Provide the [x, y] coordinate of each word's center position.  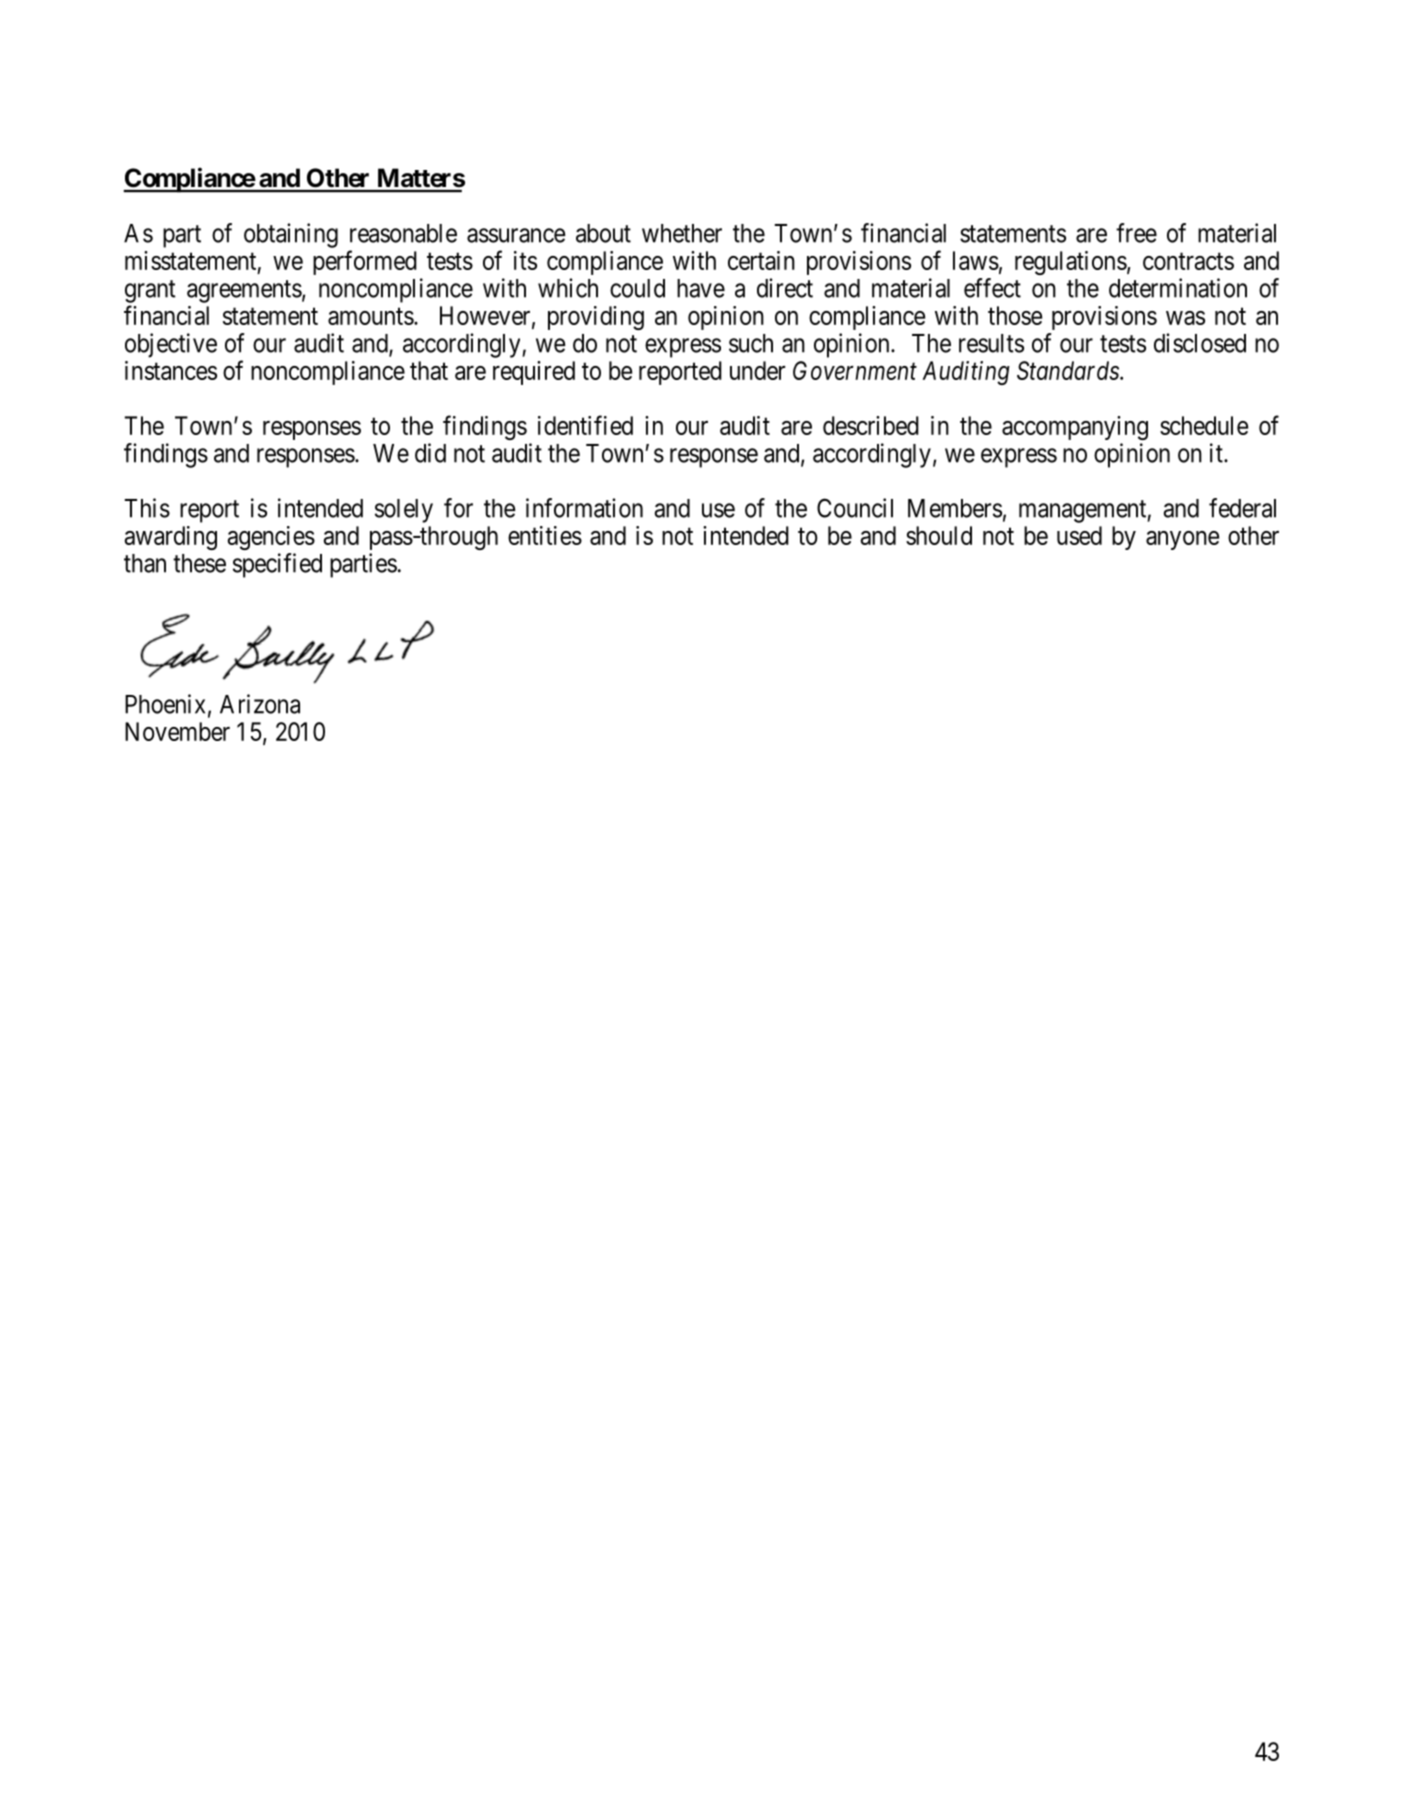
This [147, 508]
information [584, 508]
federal [1242, 508]
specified [277, 565]
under [757, 370]
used [1079, 535]
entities [545, 535]
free [1136, 233]
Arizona [260, 704]
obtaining [291, 235]
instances [171, 370]
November [177, 731]
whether [682, 233]
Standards [1069, 370]
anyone [1182, 540]
